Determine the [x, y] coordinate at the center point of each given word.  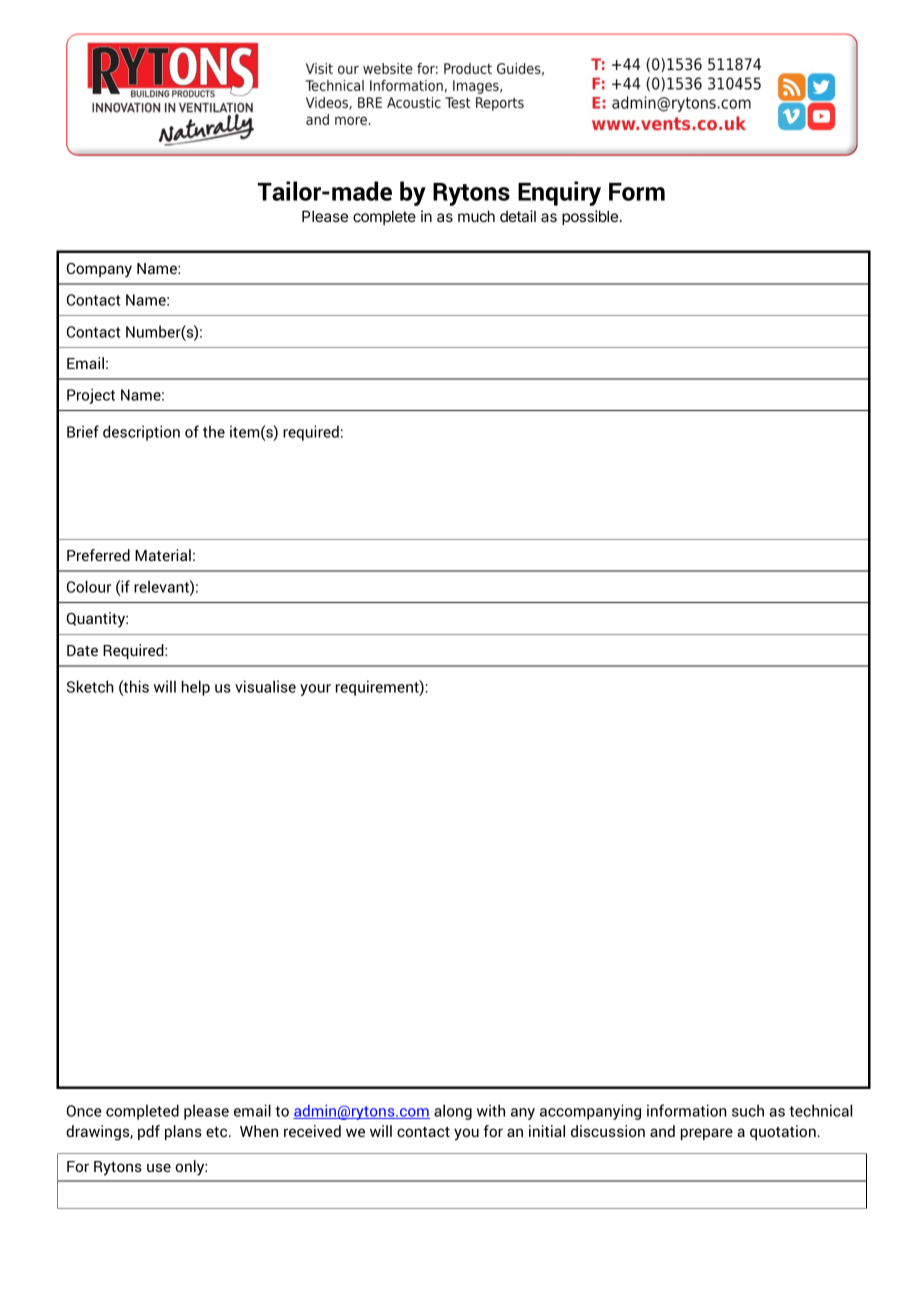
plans [183, 1132]
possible [590, 217]
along [453, 1112]
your [315, 690]
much [476, 216]
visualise [265, 686]
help [196, 688]
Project [91, 396]
